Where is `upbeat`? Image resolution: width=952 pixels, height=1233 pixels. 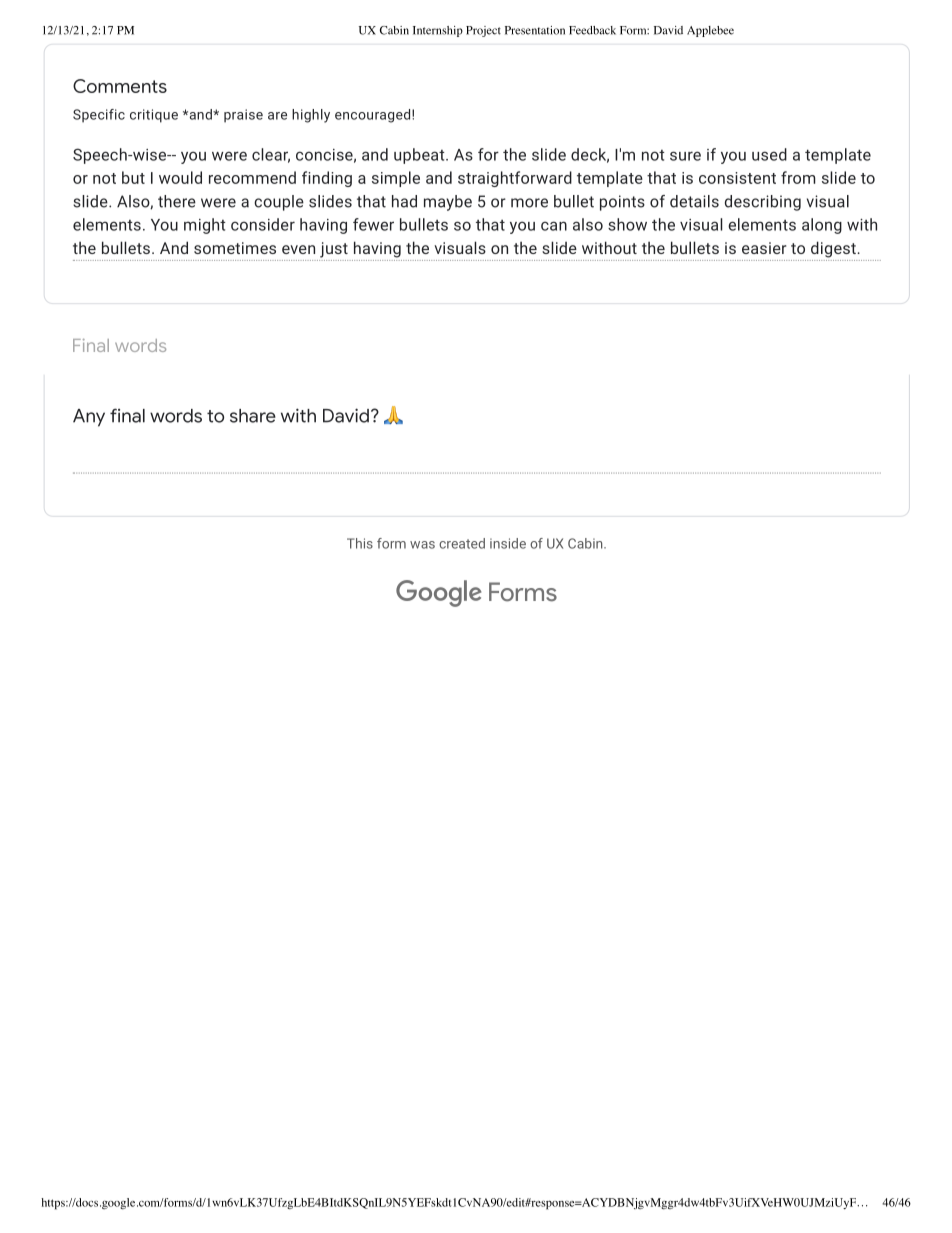 upbeat is located at coordinates (420, 156).
